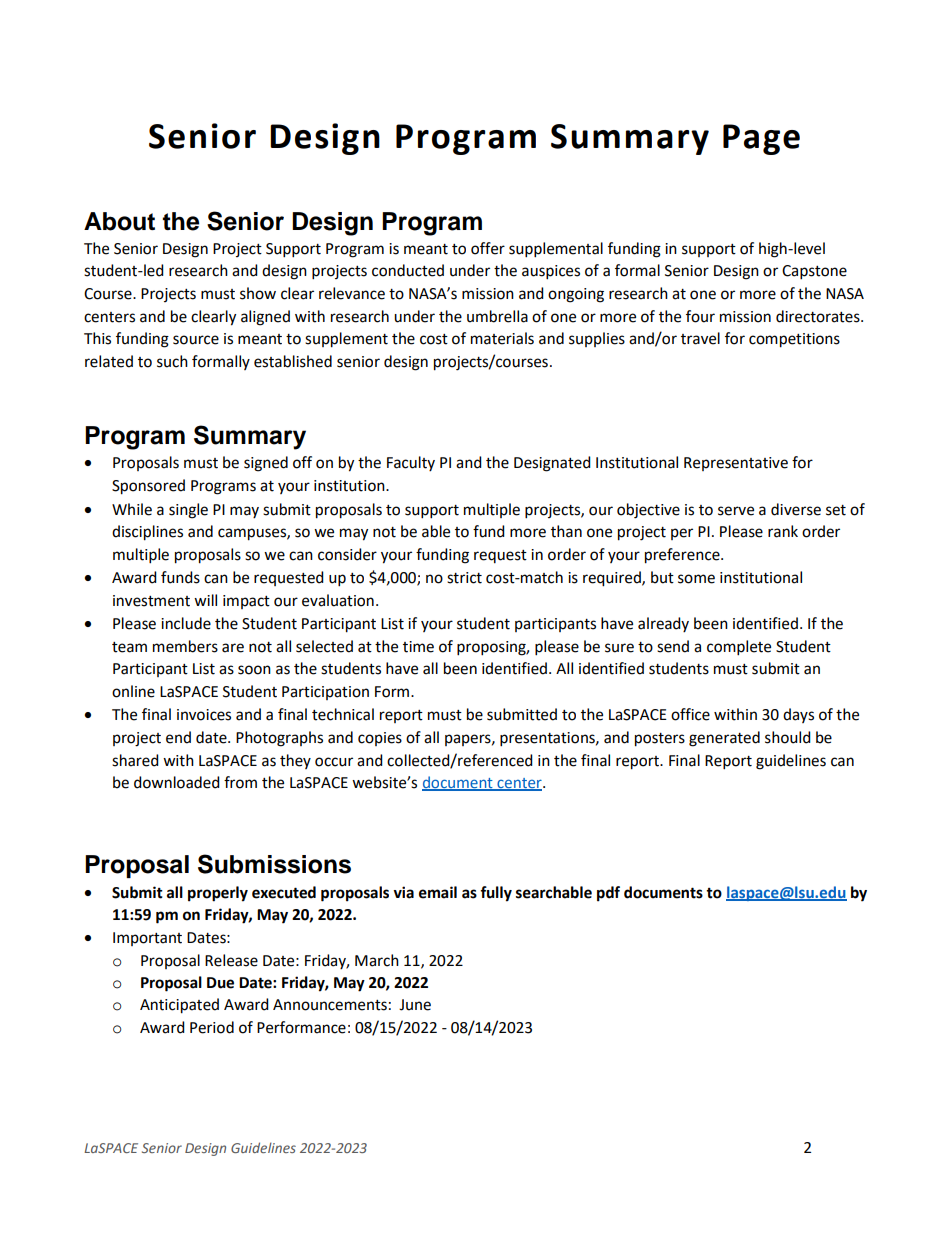  I want to click on some, so click(696, 579).
